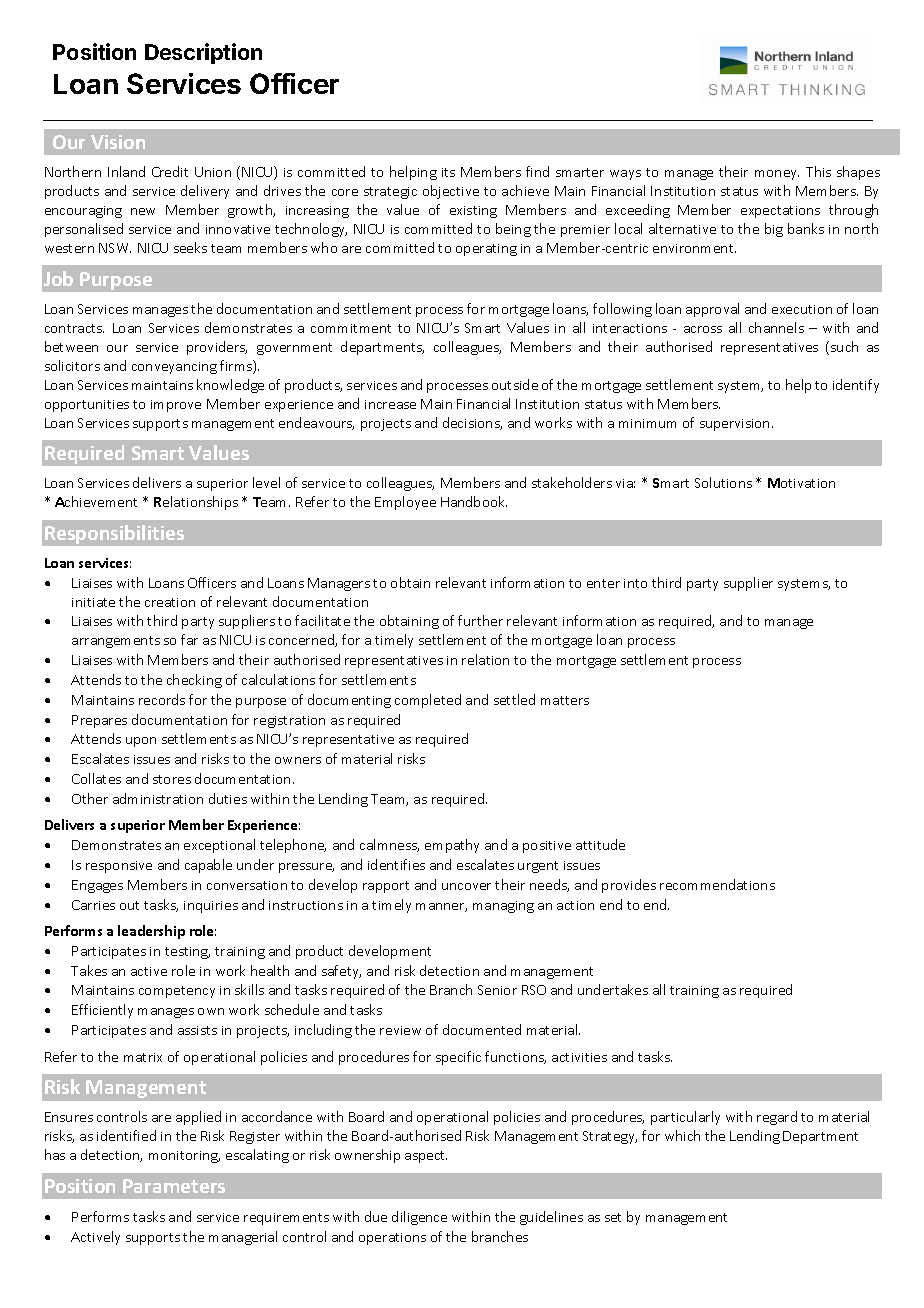 Image resolution: width=924 pixels, height=1308 pixels. What do you see at coordinates (174, 368) in the screenshot?
I see `conveyancing` at bounding box center [174, 368].
